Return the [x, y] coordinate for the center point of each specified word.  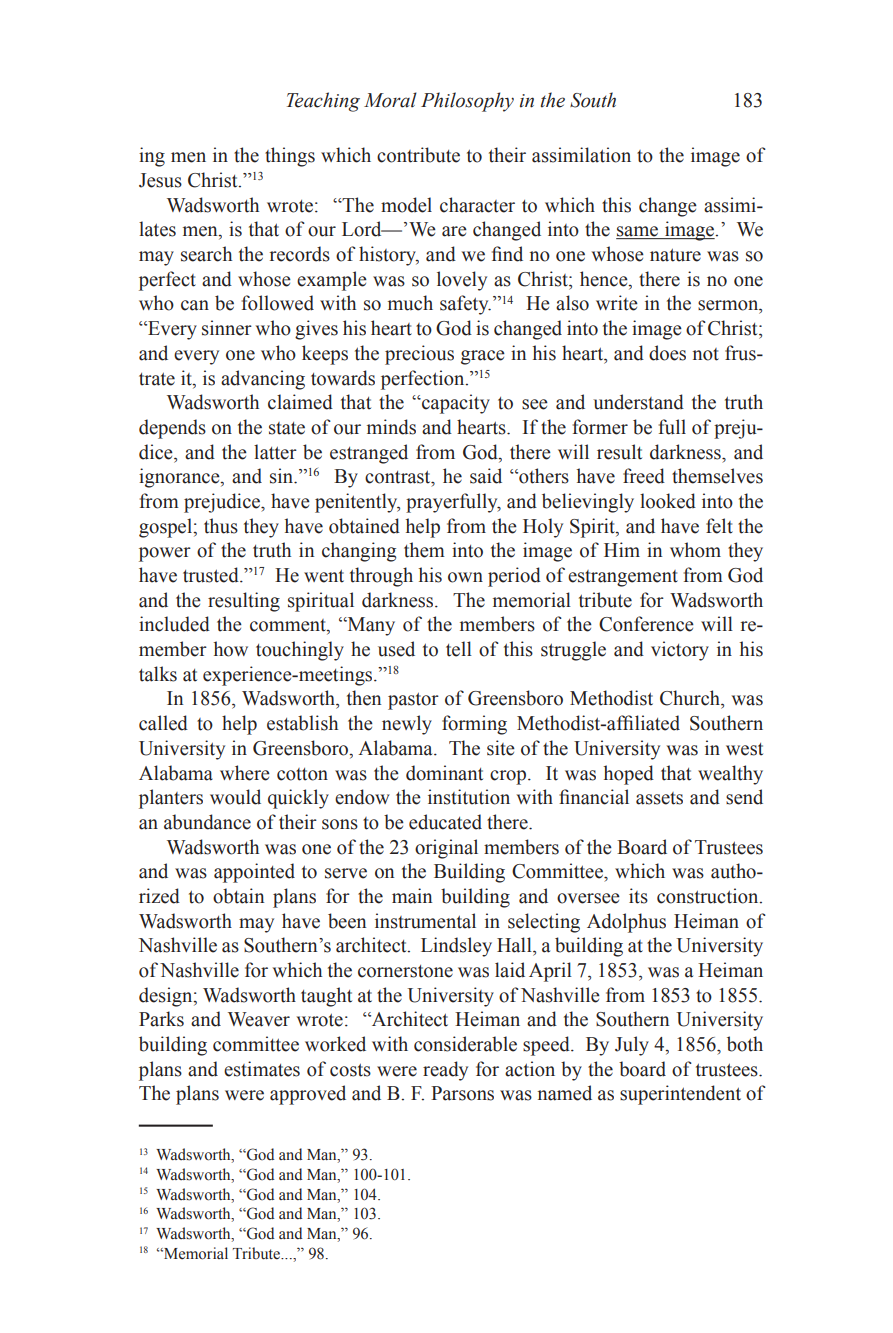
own [465, 577]
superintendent [680, 1095]
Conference [646, 624]
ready [445, 1071]
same [638, 232]
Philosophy [467, 102]
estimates [262, 1069]
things [290, 157]
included [174, 624]
